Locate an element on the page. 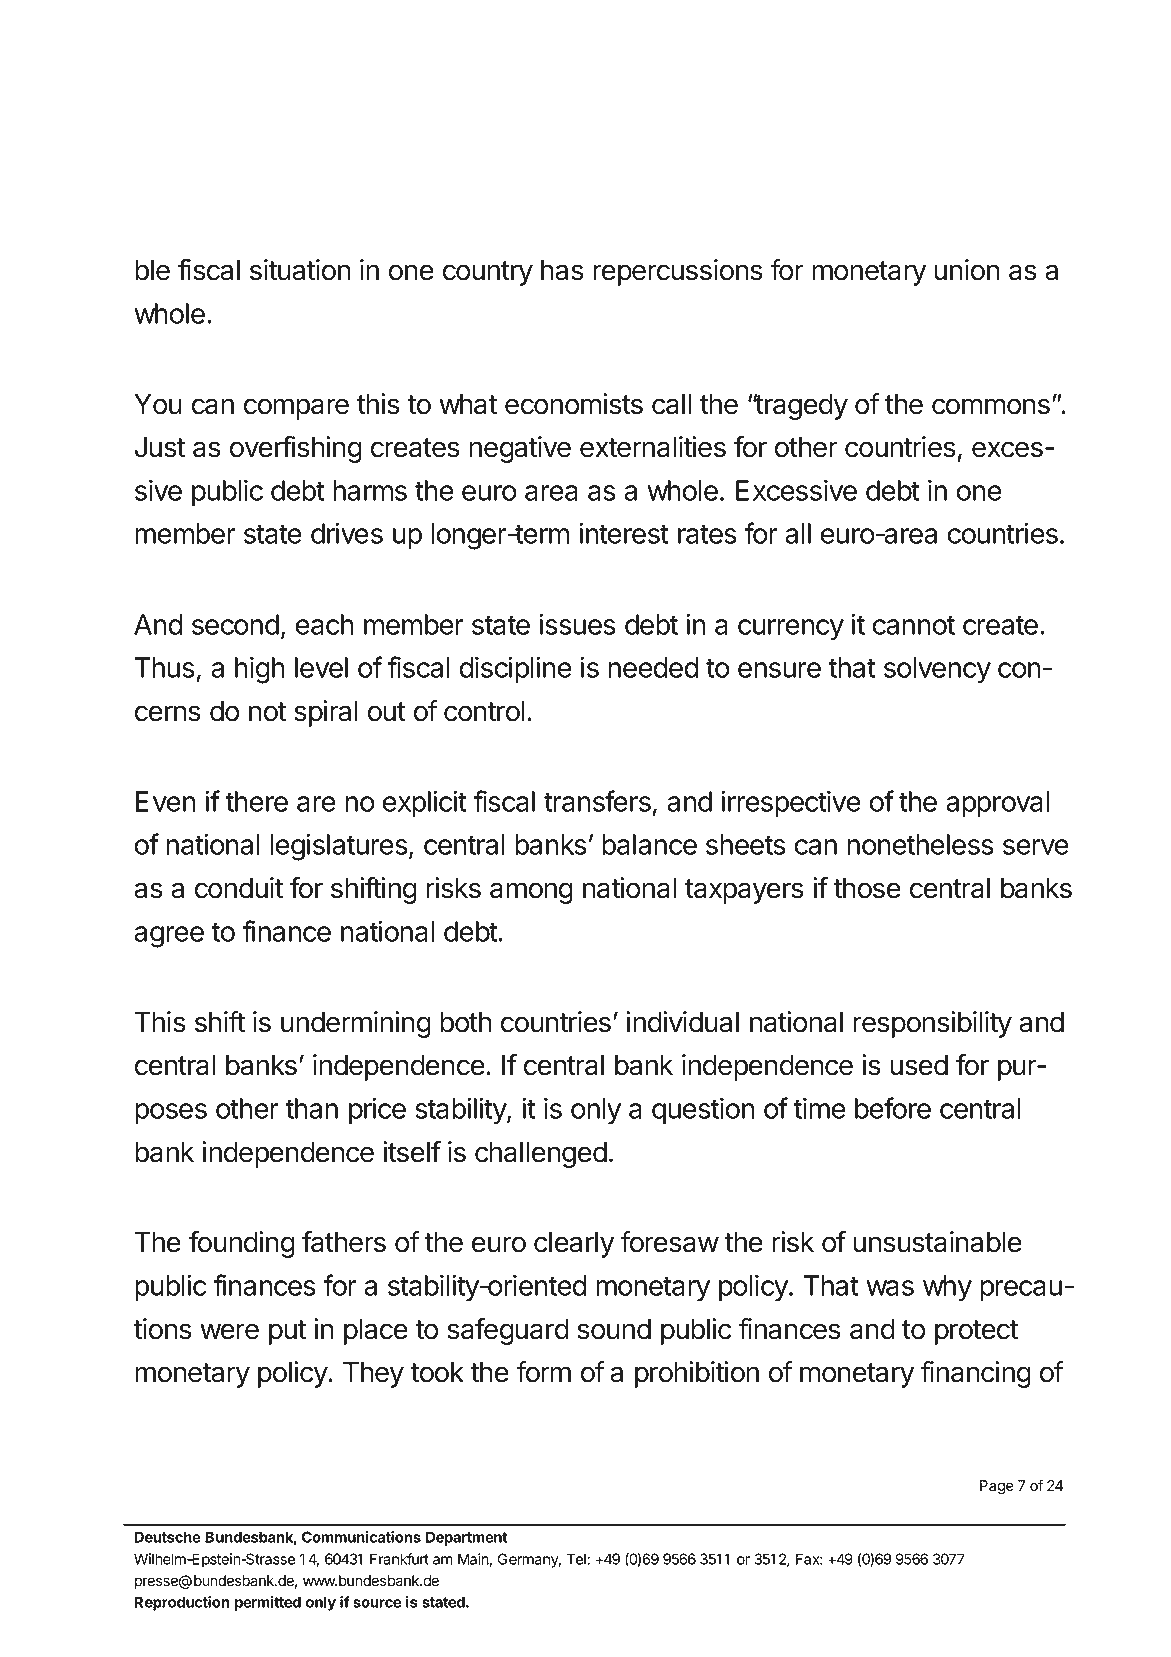 The width and height of the page is (1171, 1657). Tel is located at coordinates (577, 1559).
